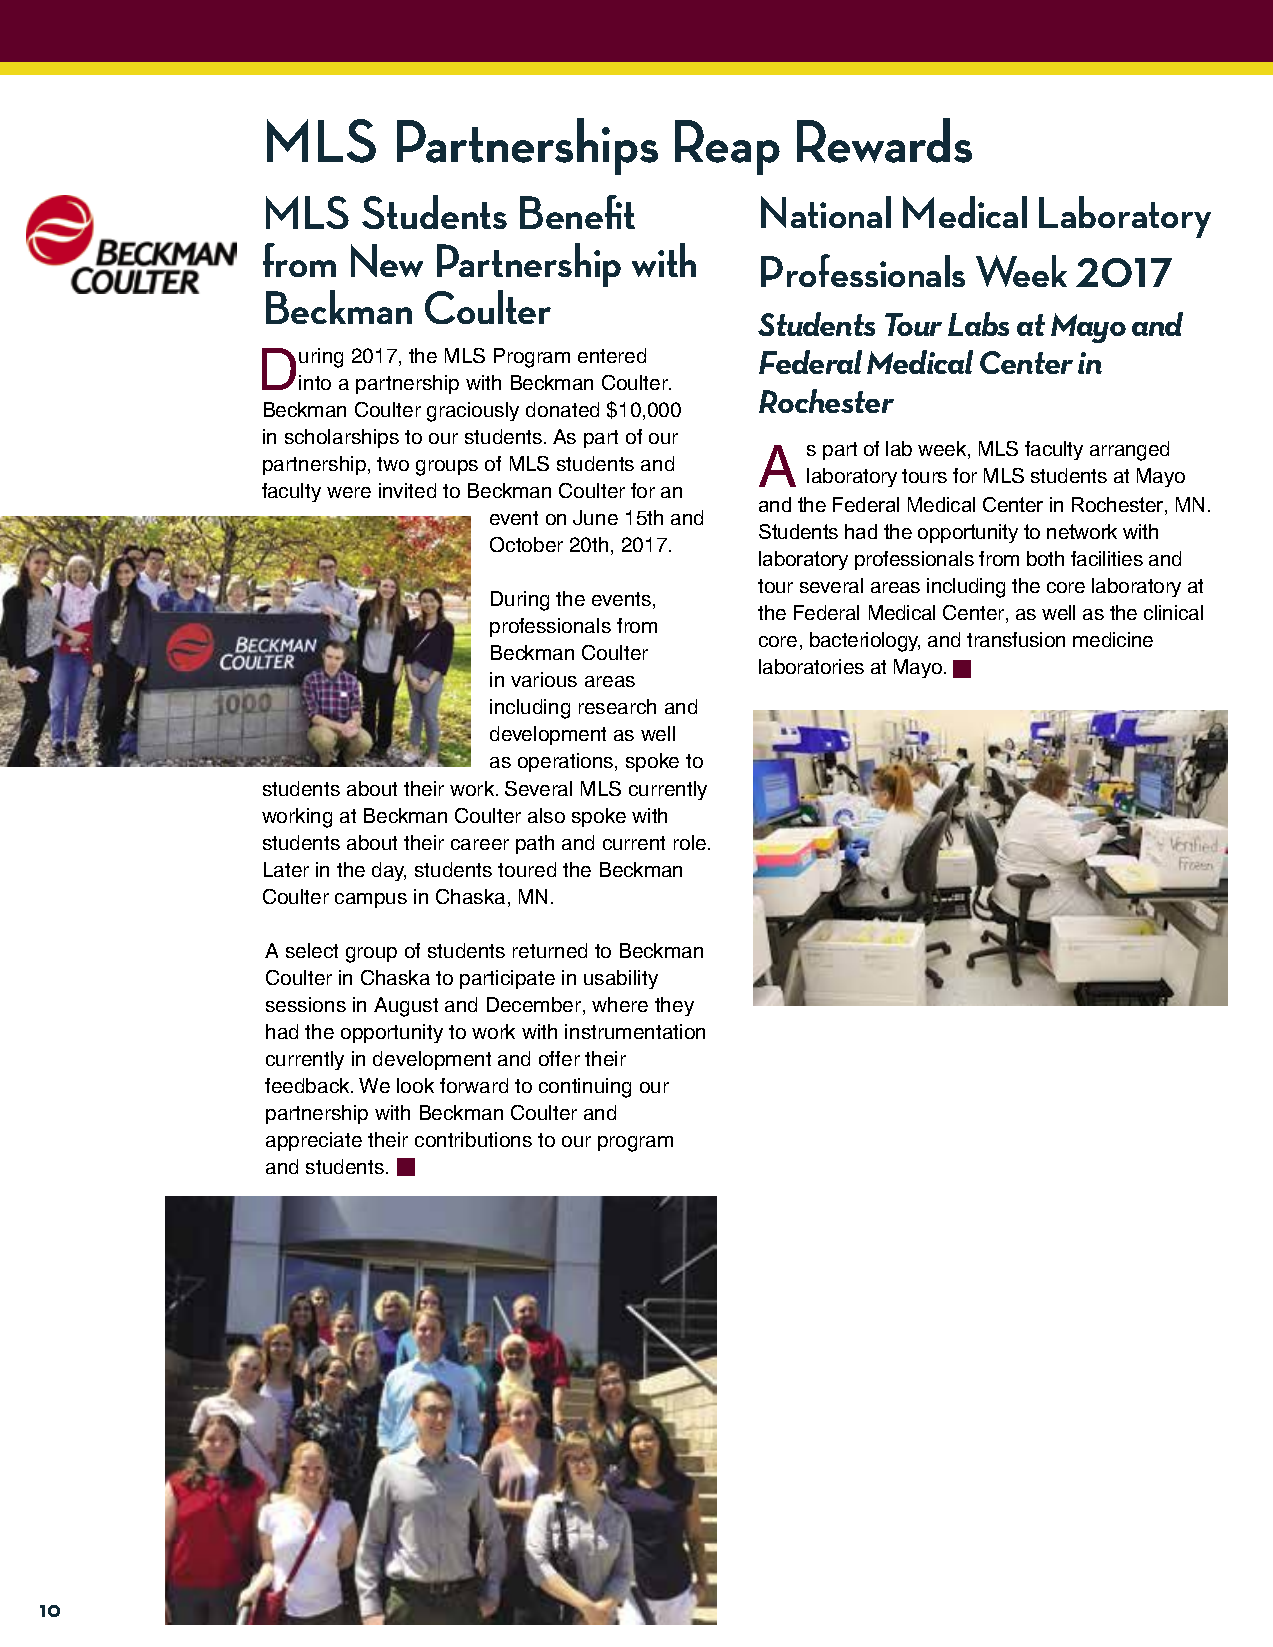 The width and height of the screenshot is (1273, 1647). What do you see at coordinates (1113, 639) in the screenshot?
I see `medicine` at bounding box center [1113, 639].
